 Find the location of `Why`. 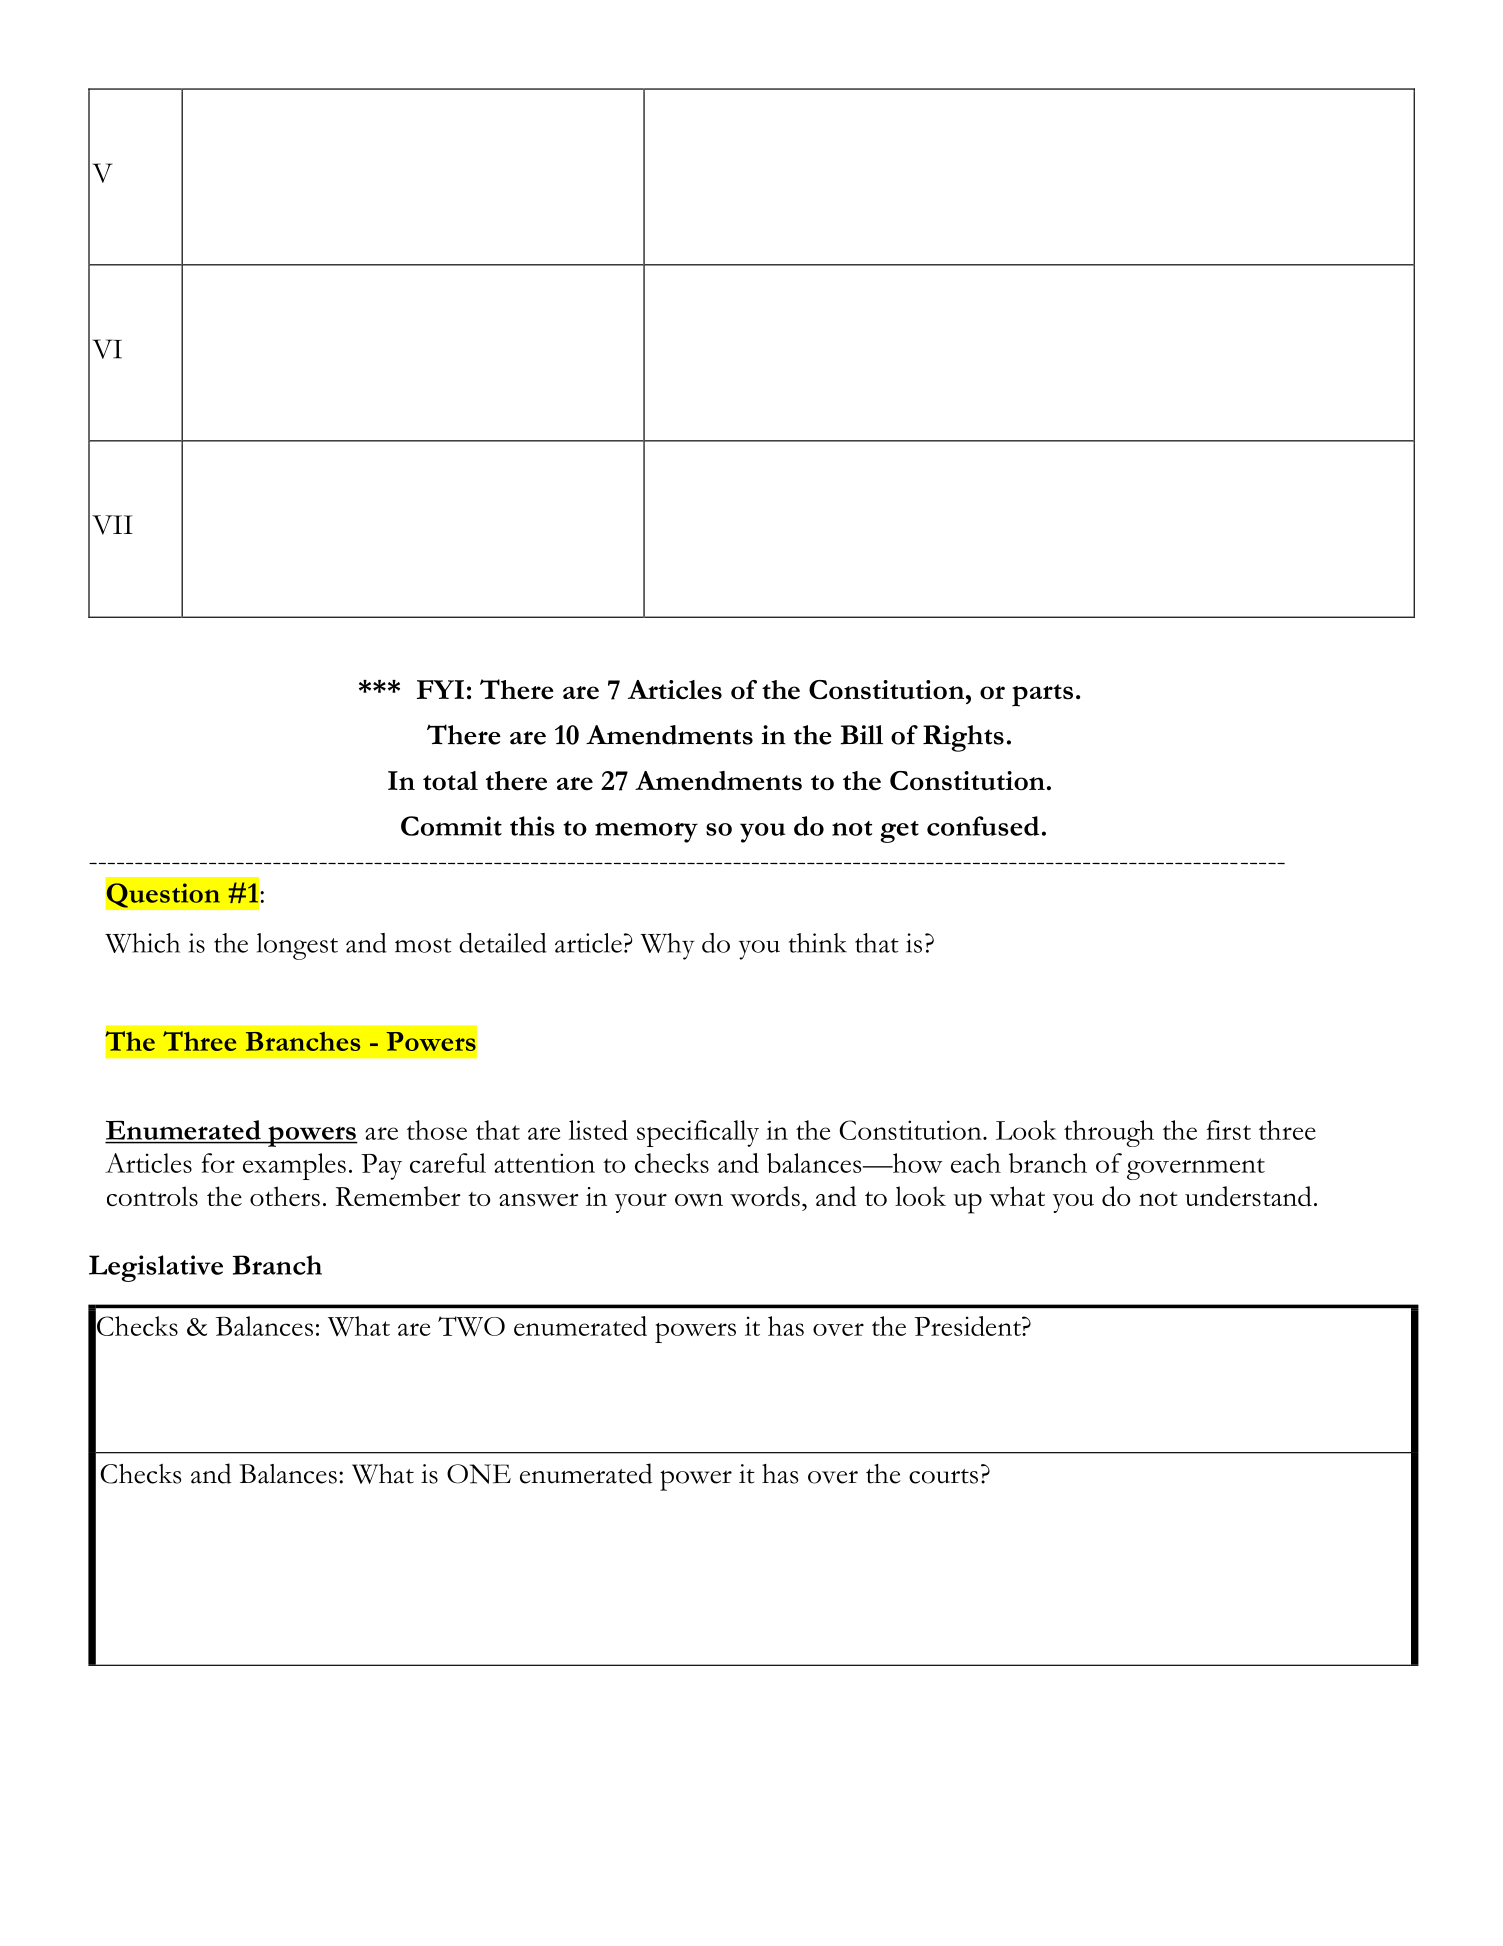

Why is located at coordinates (667, 946).
